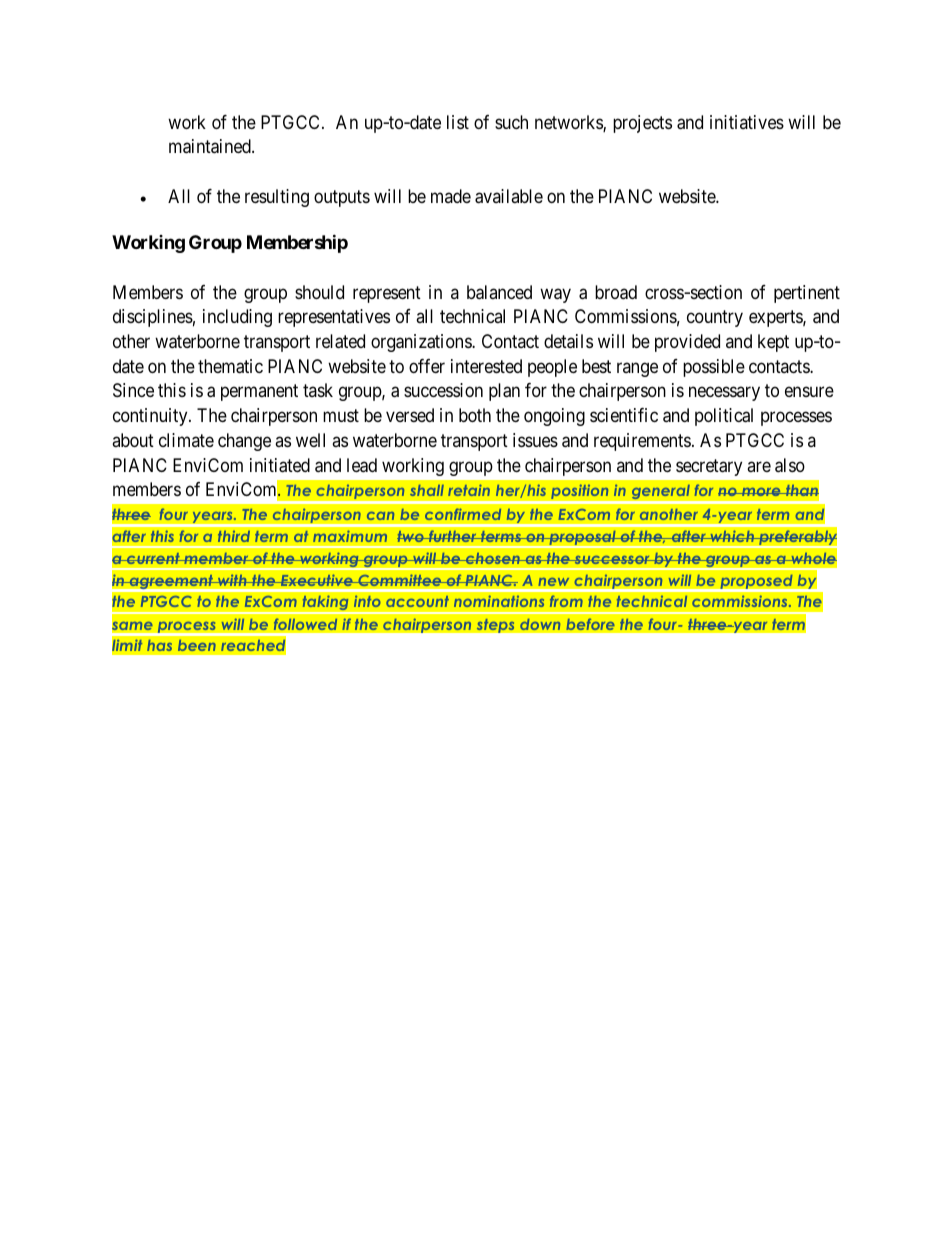 The height and width of the screenshot is (1233, 952). What do you see at coordinates (230, 366) in the screenshot?
I see `thematic` at bounding box center [230, 366].
